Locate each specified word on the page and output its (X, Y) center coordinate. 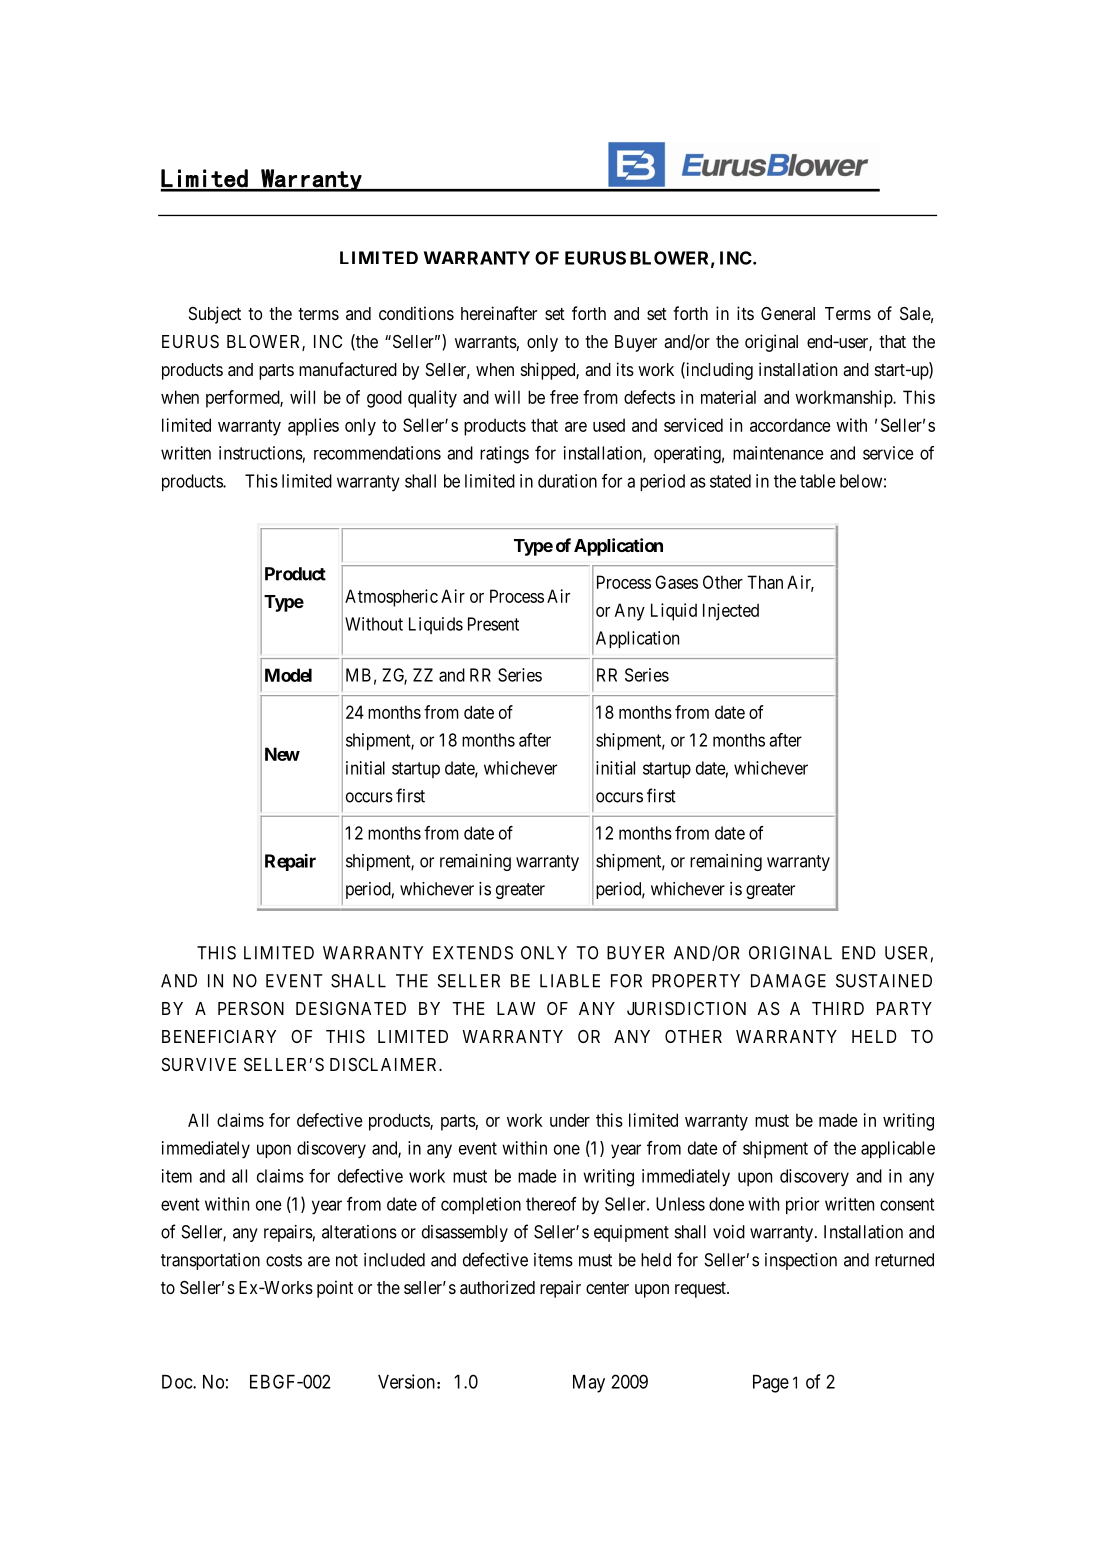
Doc (178, 1382)
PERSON (251, 1008)
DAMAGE (788, 981)
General (788, 313)
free (564, 397)
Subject (215, 315)
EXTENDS (473, 953)
